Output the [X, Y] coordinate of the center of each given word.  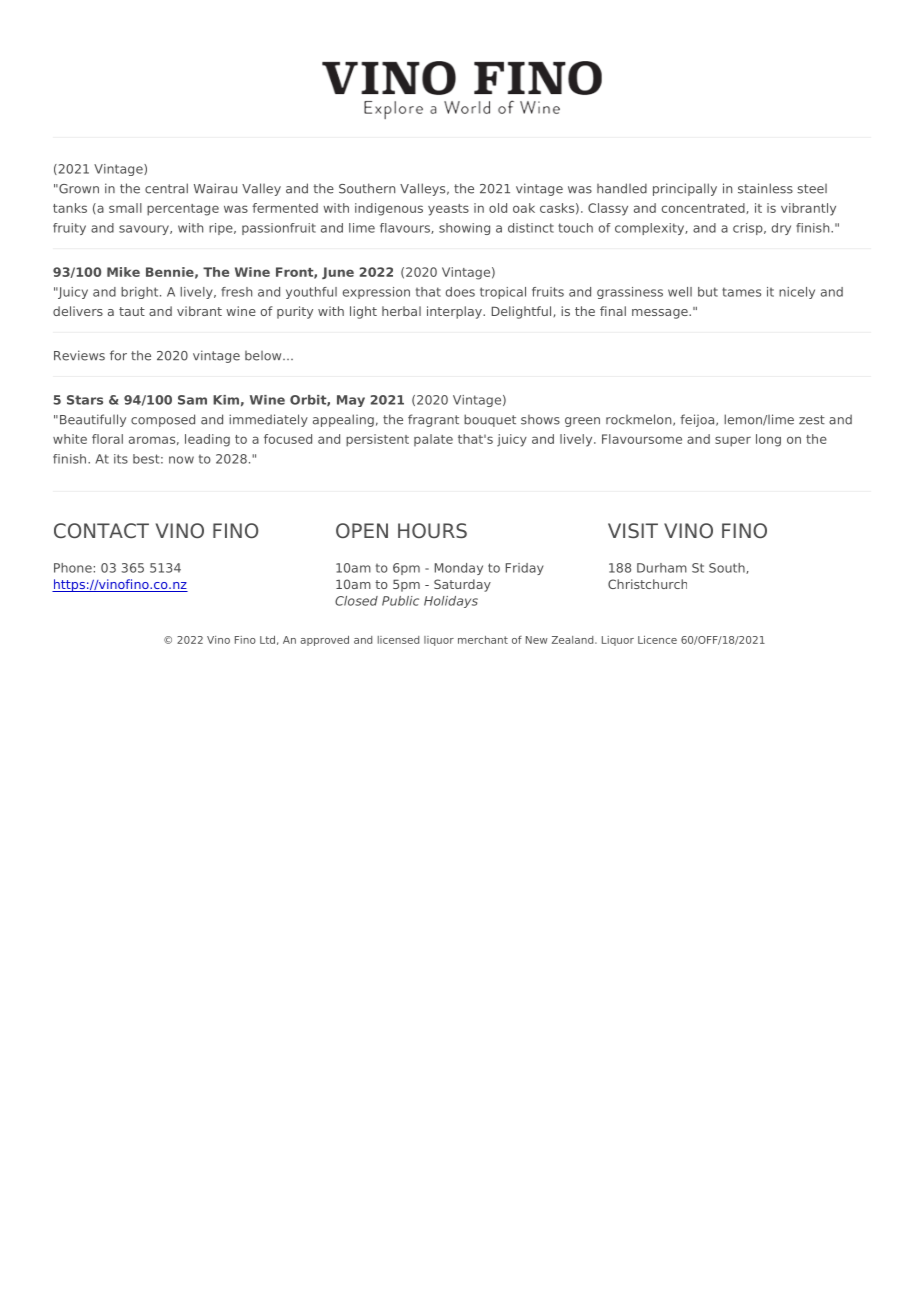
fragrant [433, 420]
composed [163, 420]
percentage [183, 210]
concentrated [704, 208]
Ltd [267, 640]
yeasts [448, 210]
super [733, 441]
